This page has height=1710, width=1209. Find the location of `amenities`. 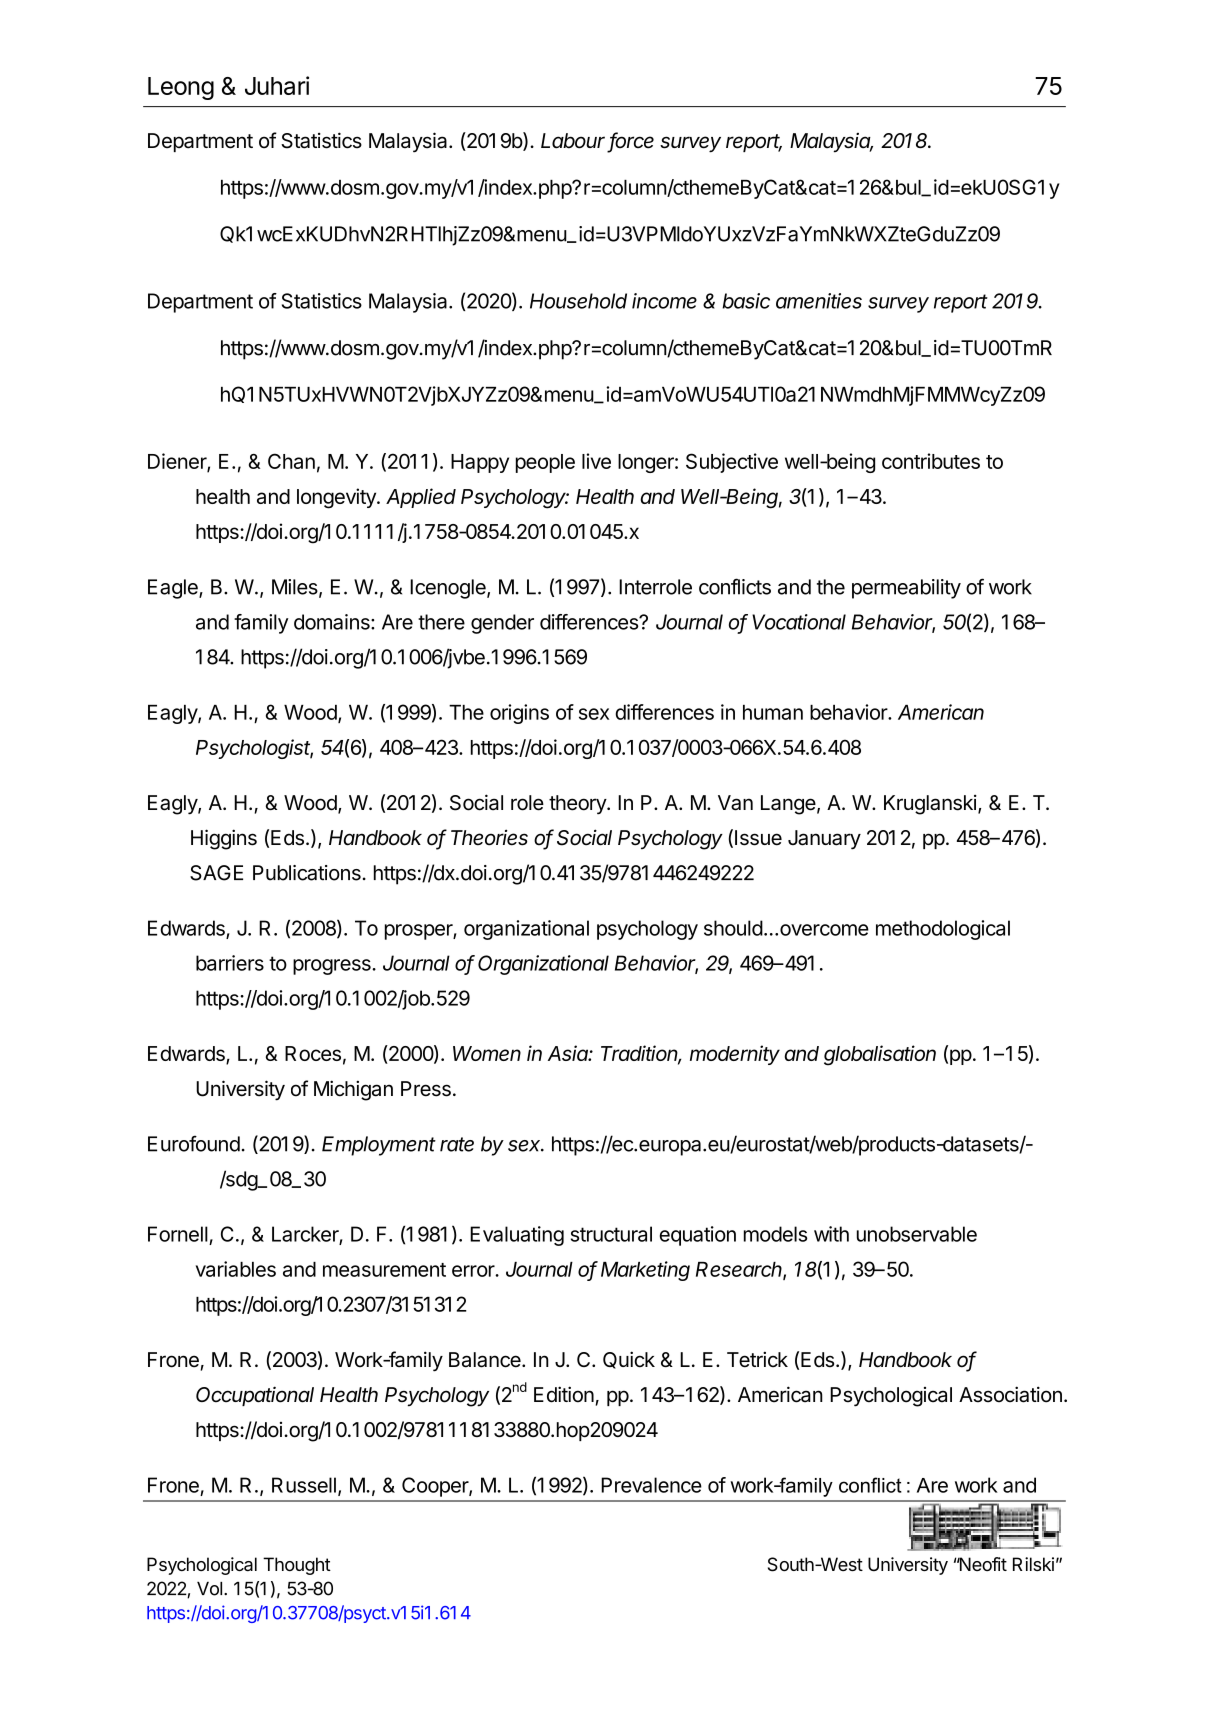

amenities is located at coordinates (819, 301).
